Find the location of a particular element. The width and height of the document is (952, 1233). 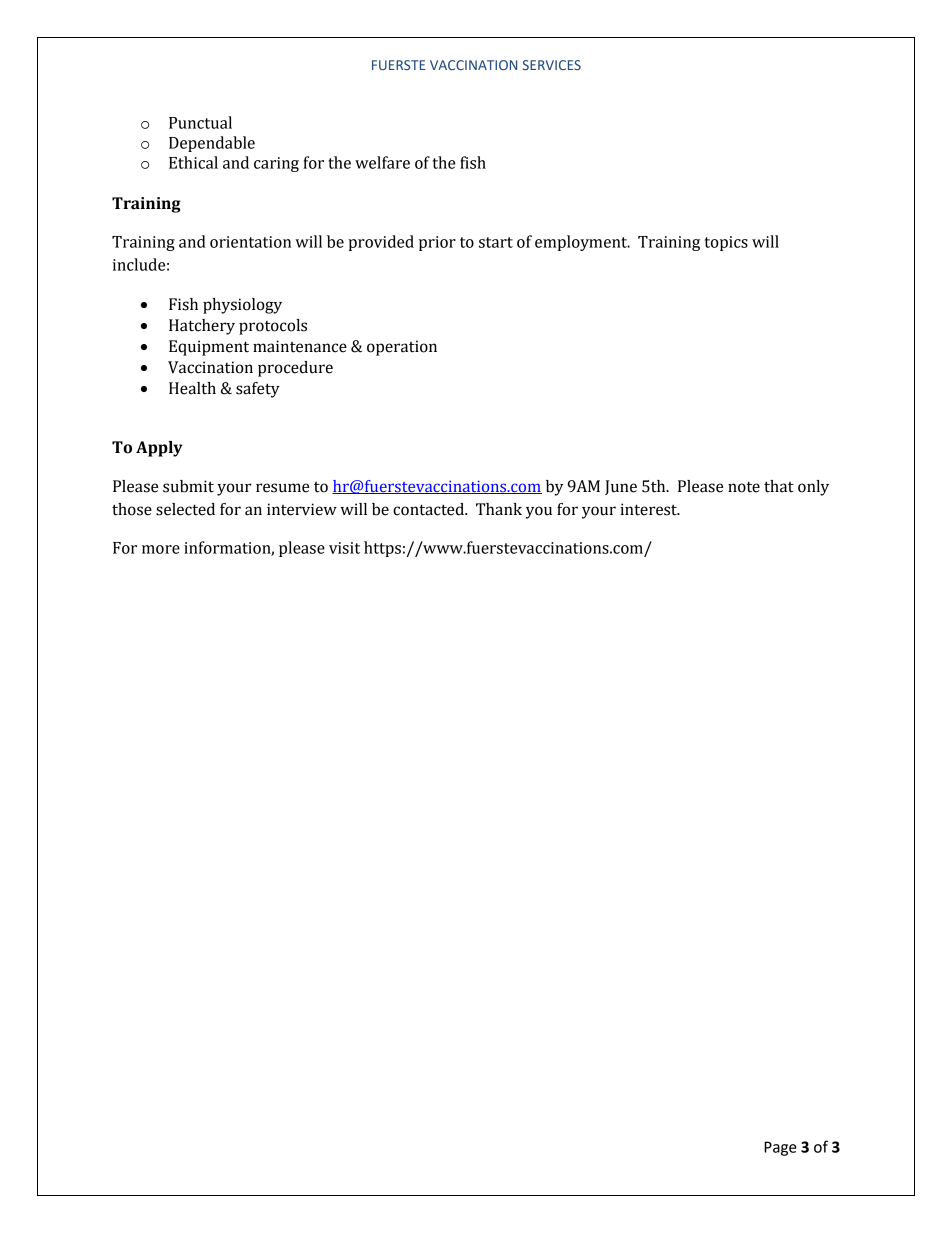

more is located at coordinates (161, 549).
